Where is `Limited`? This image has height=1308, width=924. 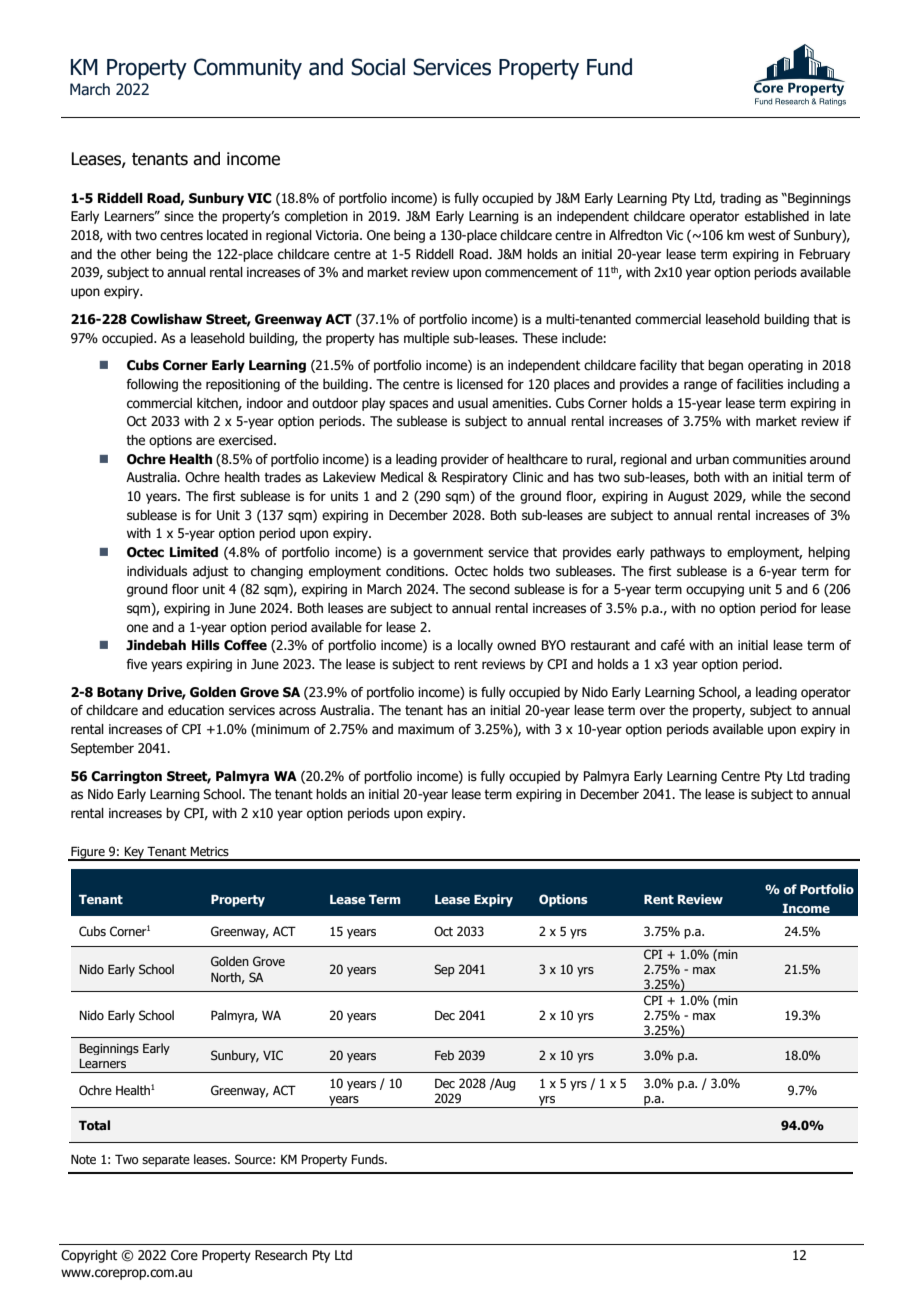 Limited is located at coordinates (194, 552).
